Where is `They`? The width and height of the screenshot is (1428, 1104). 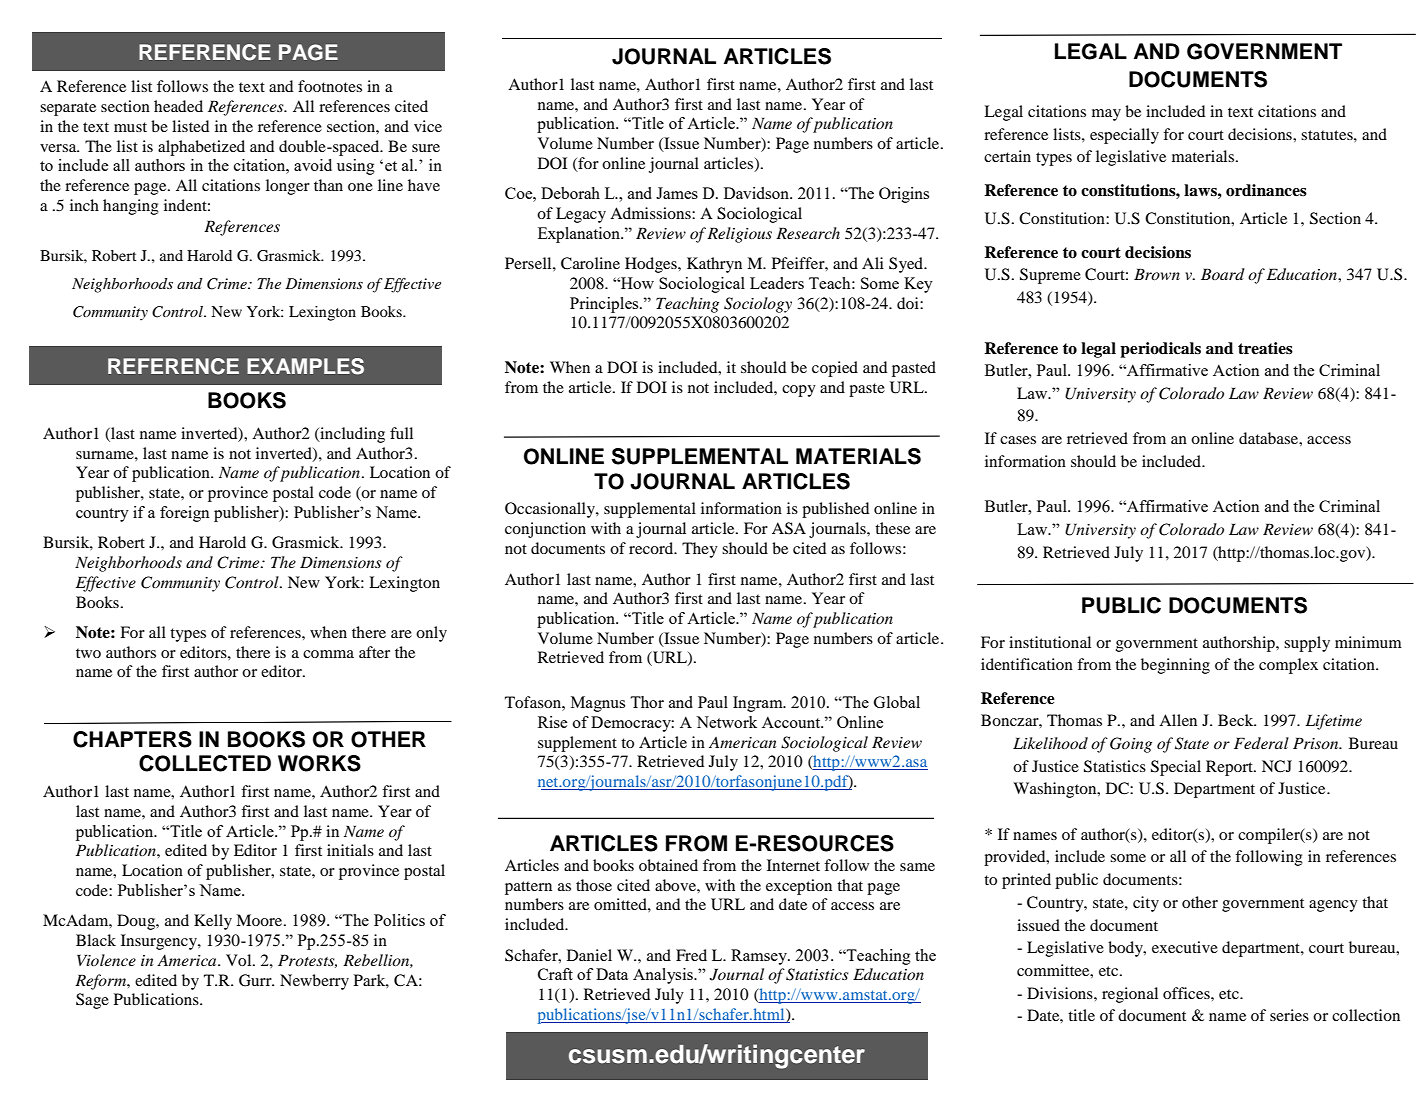 They is located at coordinates (700, 550).
